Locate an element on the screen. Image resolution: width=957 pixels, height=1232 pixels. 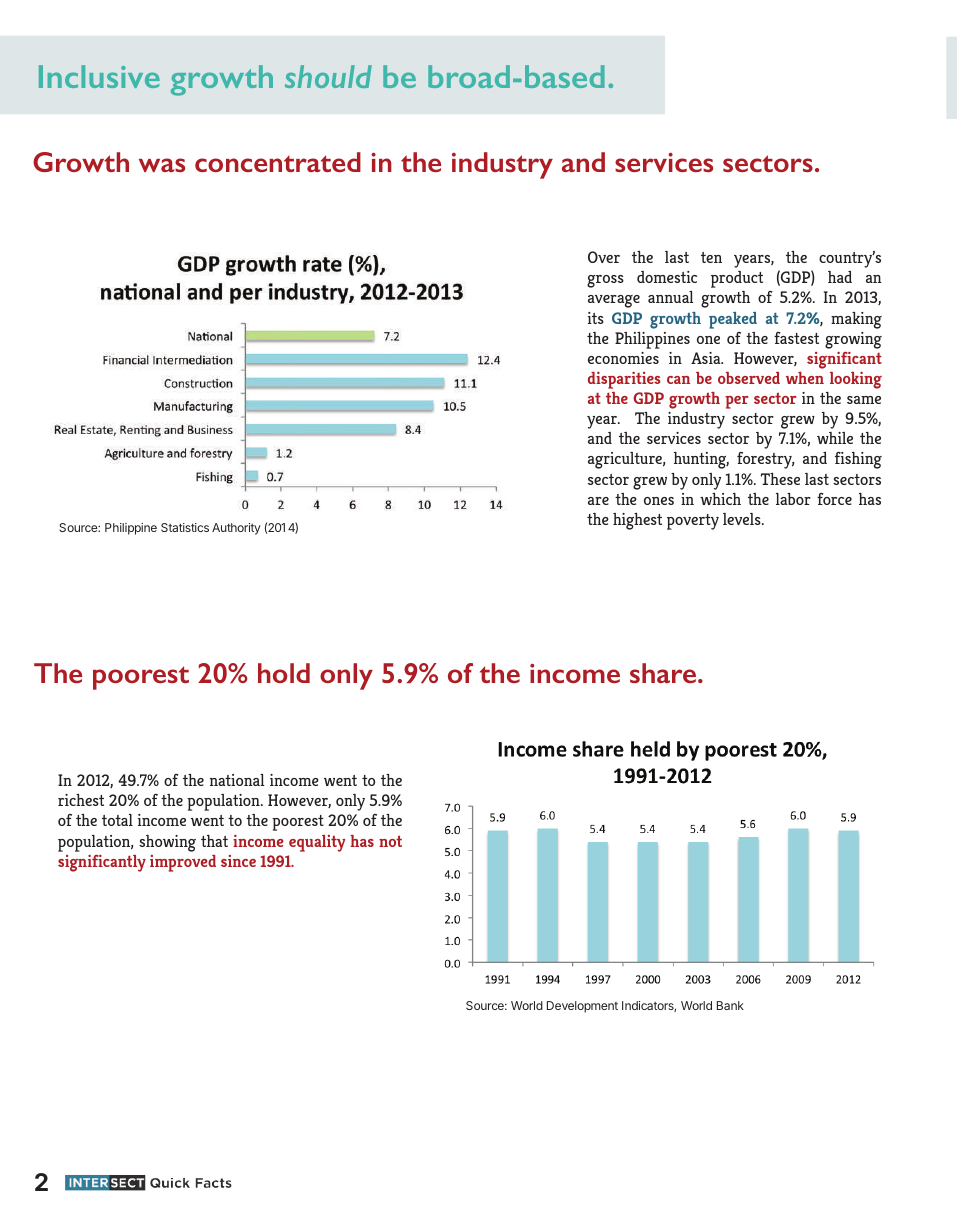
levels is located at coordinates (743, 519).
